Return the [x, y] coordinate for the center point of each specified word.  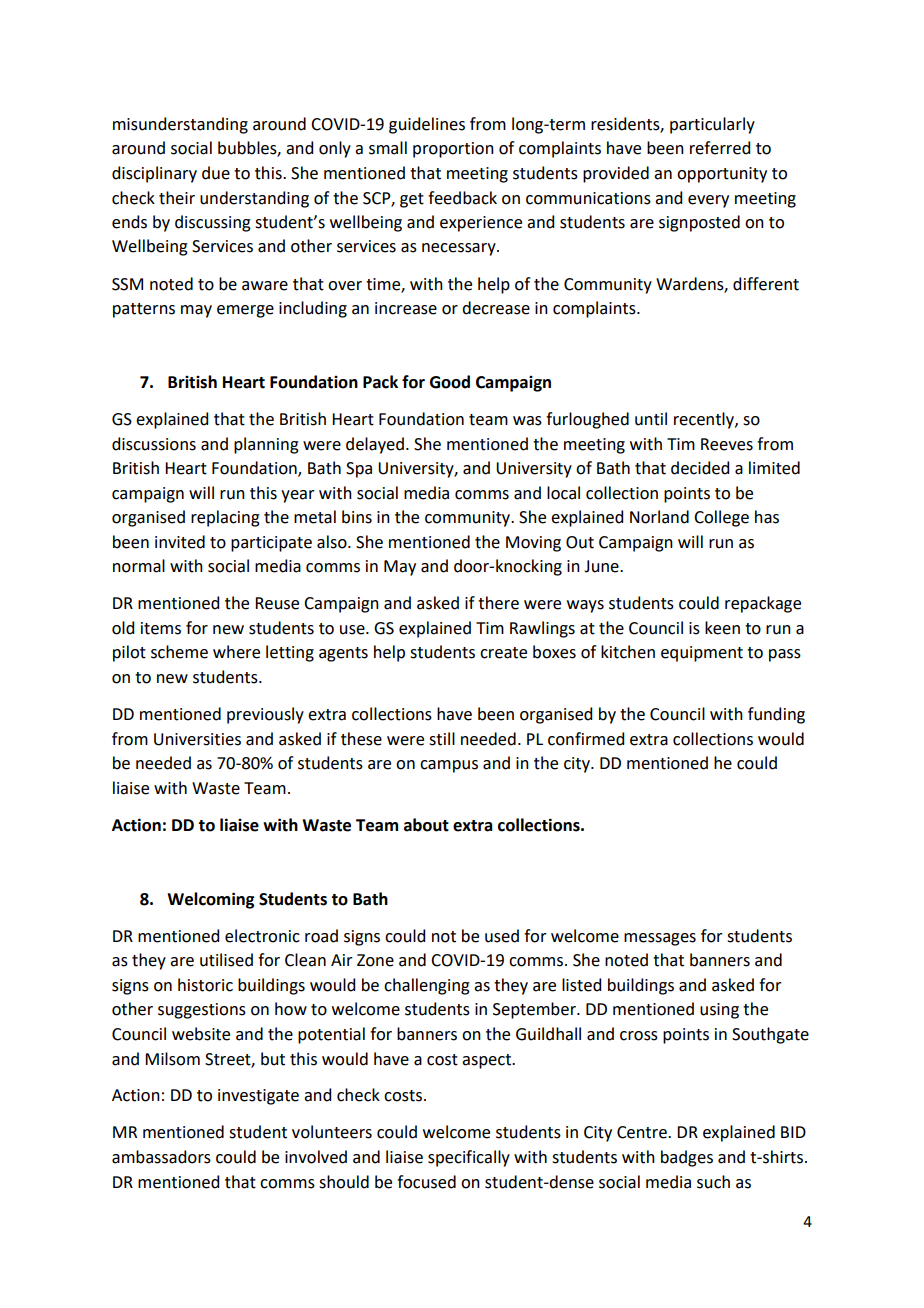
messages [660, 939]
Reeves [727, 444]
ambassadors [161, 1157]
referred [720, 148]
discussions [154, 444]
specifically [469, 1158]
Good [450, 382]
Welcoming [210, 900]
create [503, 653]
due [216, 173]
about [426, 825]
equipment [702, 654]
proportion [453, 150]
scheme [179, 652]
